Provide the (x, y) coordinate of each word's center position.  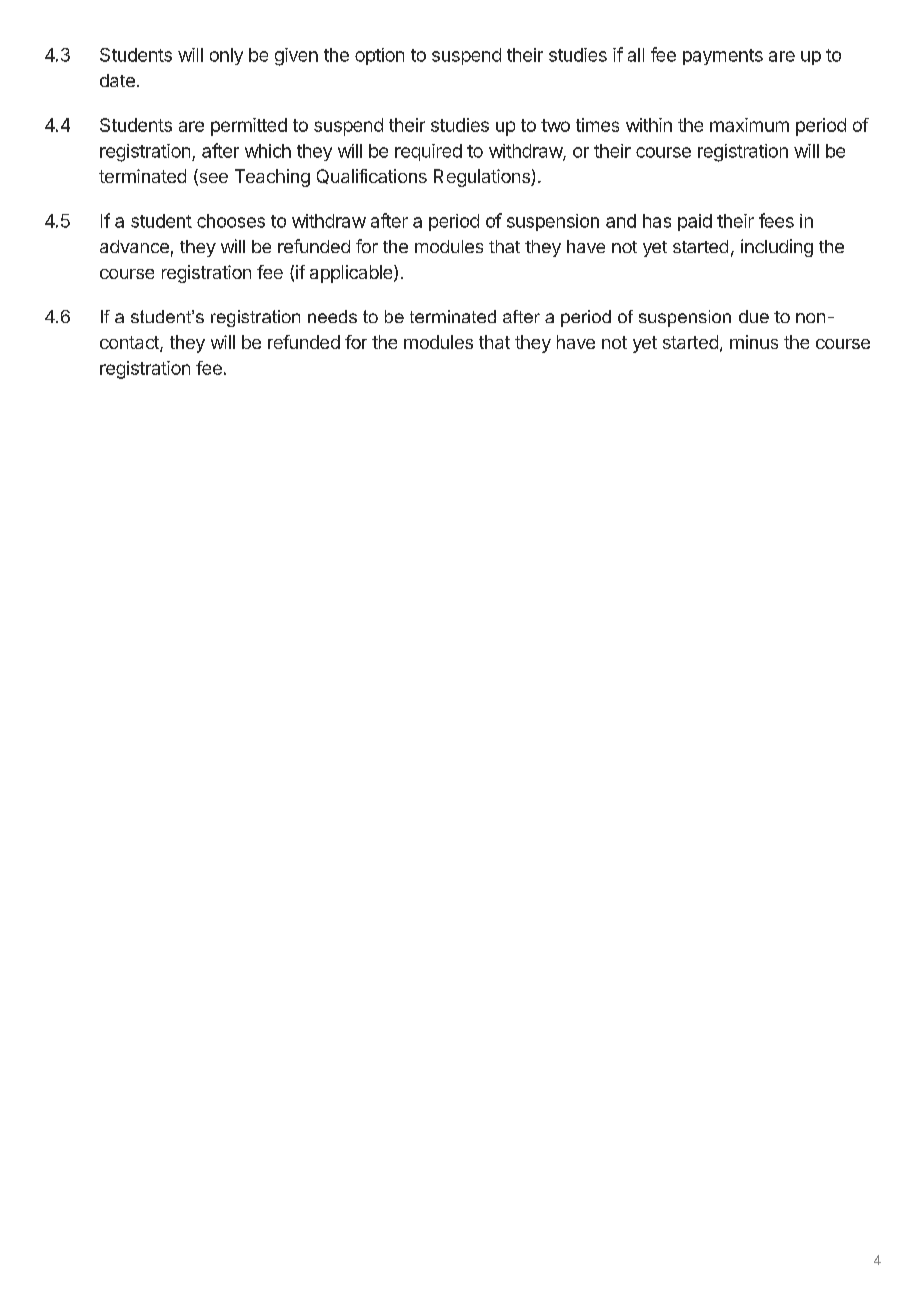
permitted (249, 127)
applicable (352, 274)
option (379, 56)
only (226, 56)
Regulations (483, 178)
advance (134, 246)
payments (723, 57)
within (649, 125)
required (428, 152)
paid (695, 222)
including (777, 248)
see (212, 179)
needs (332, 316)
